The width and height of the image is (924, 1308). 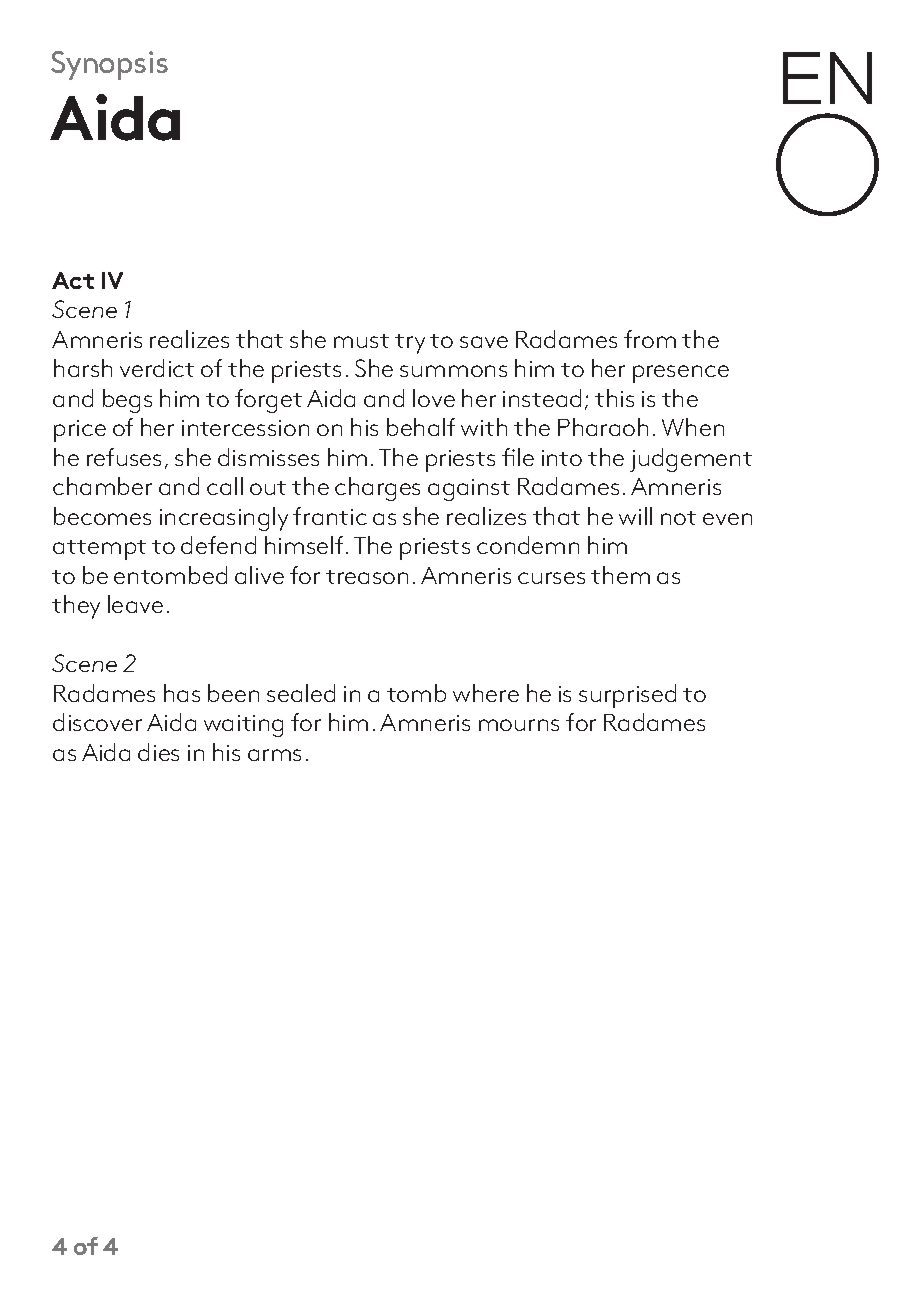 I want to click on dies, so click(x=158, y=752).
